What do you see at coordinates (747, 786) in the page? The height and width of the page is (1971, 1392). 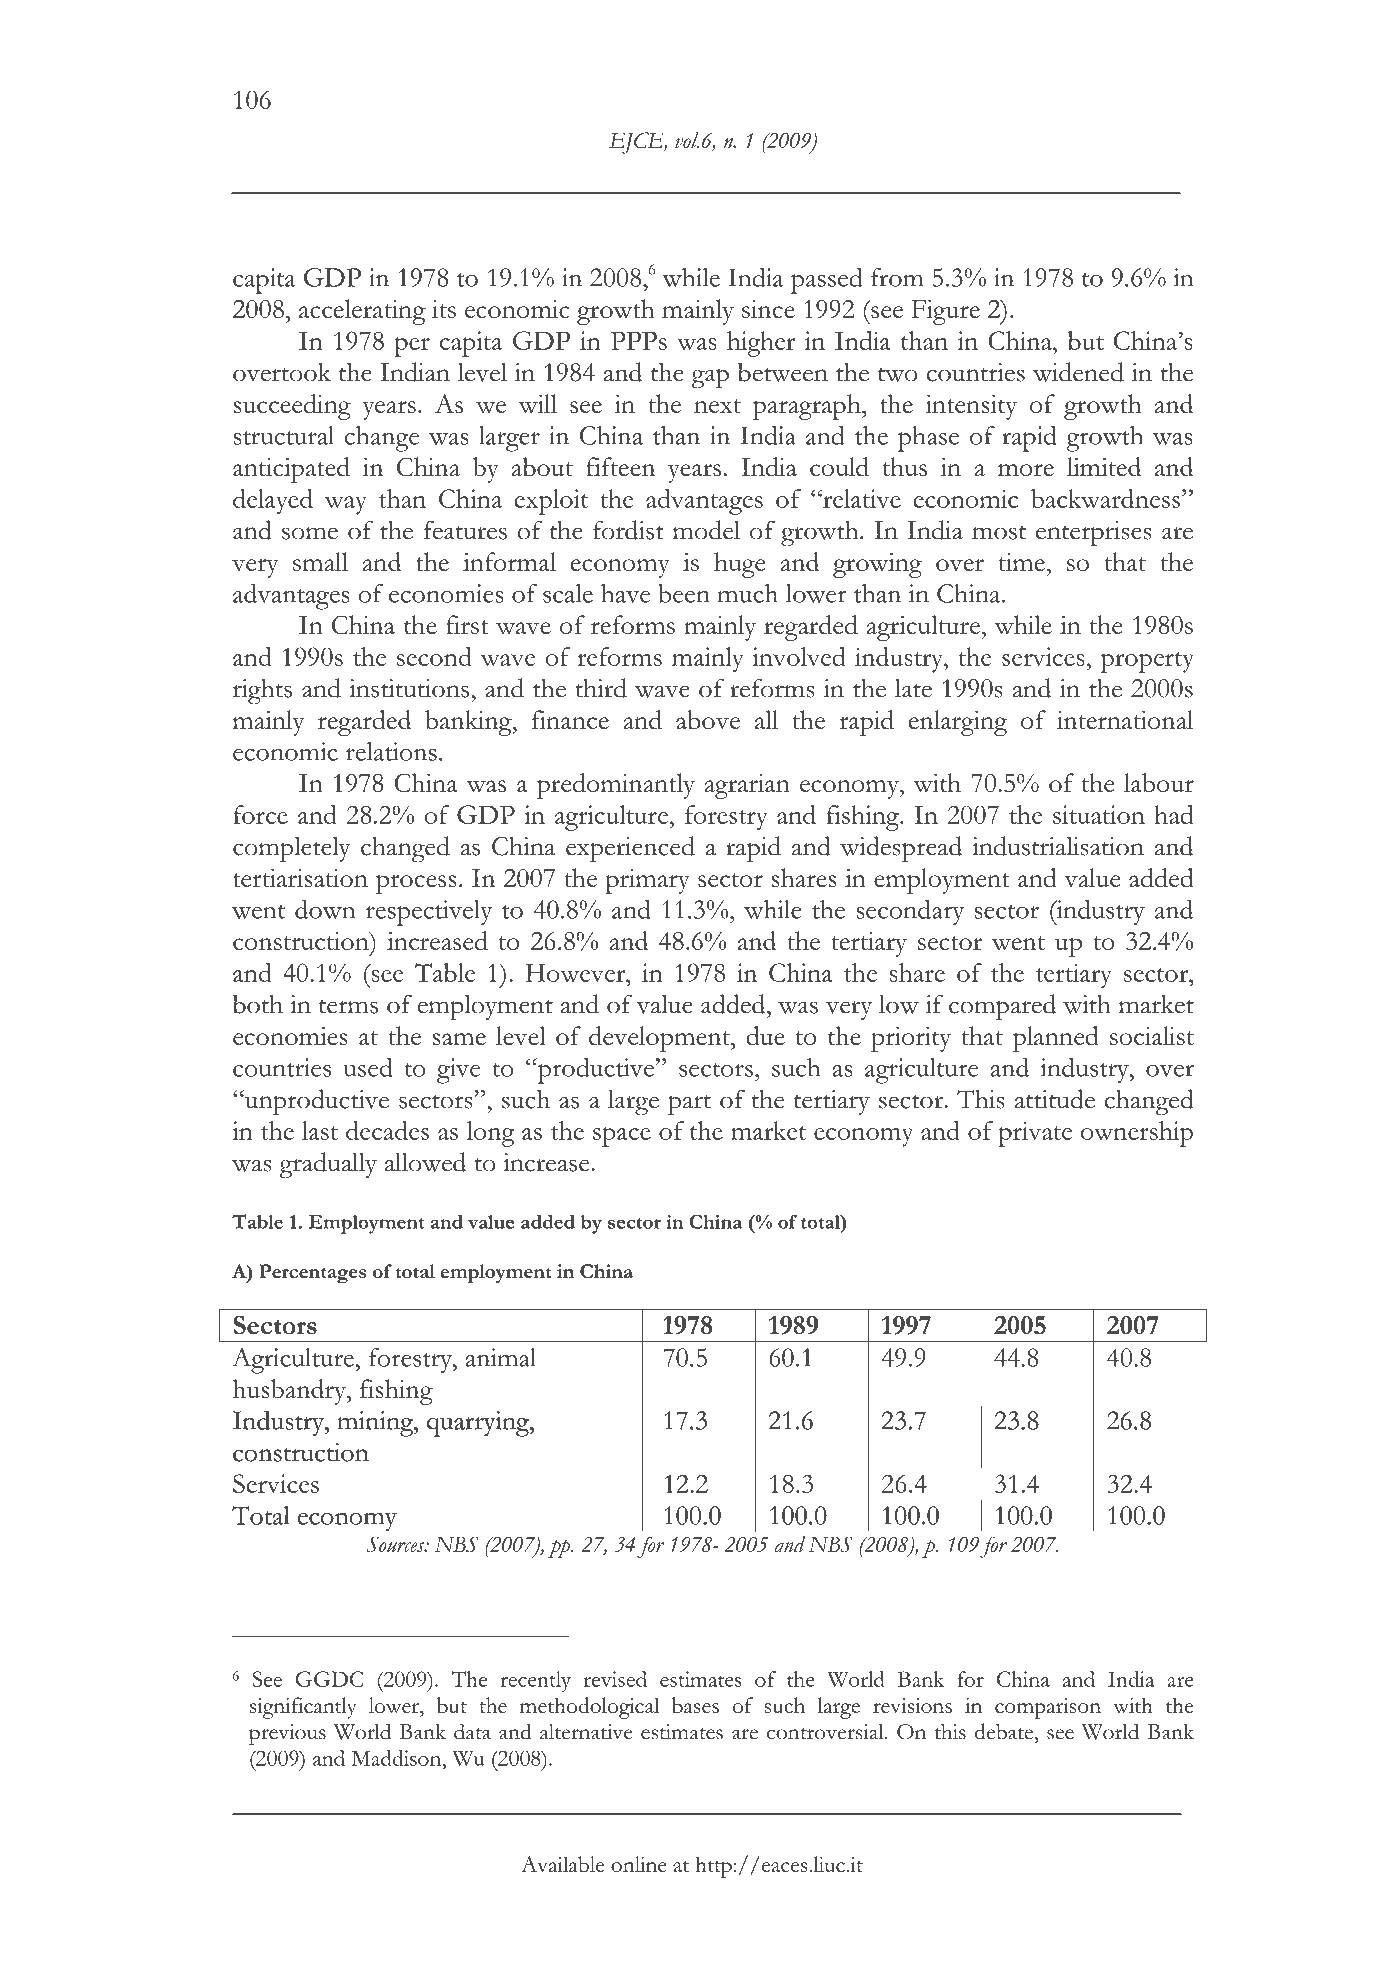 I see `agrarian` at bounding box center [747, 786].
